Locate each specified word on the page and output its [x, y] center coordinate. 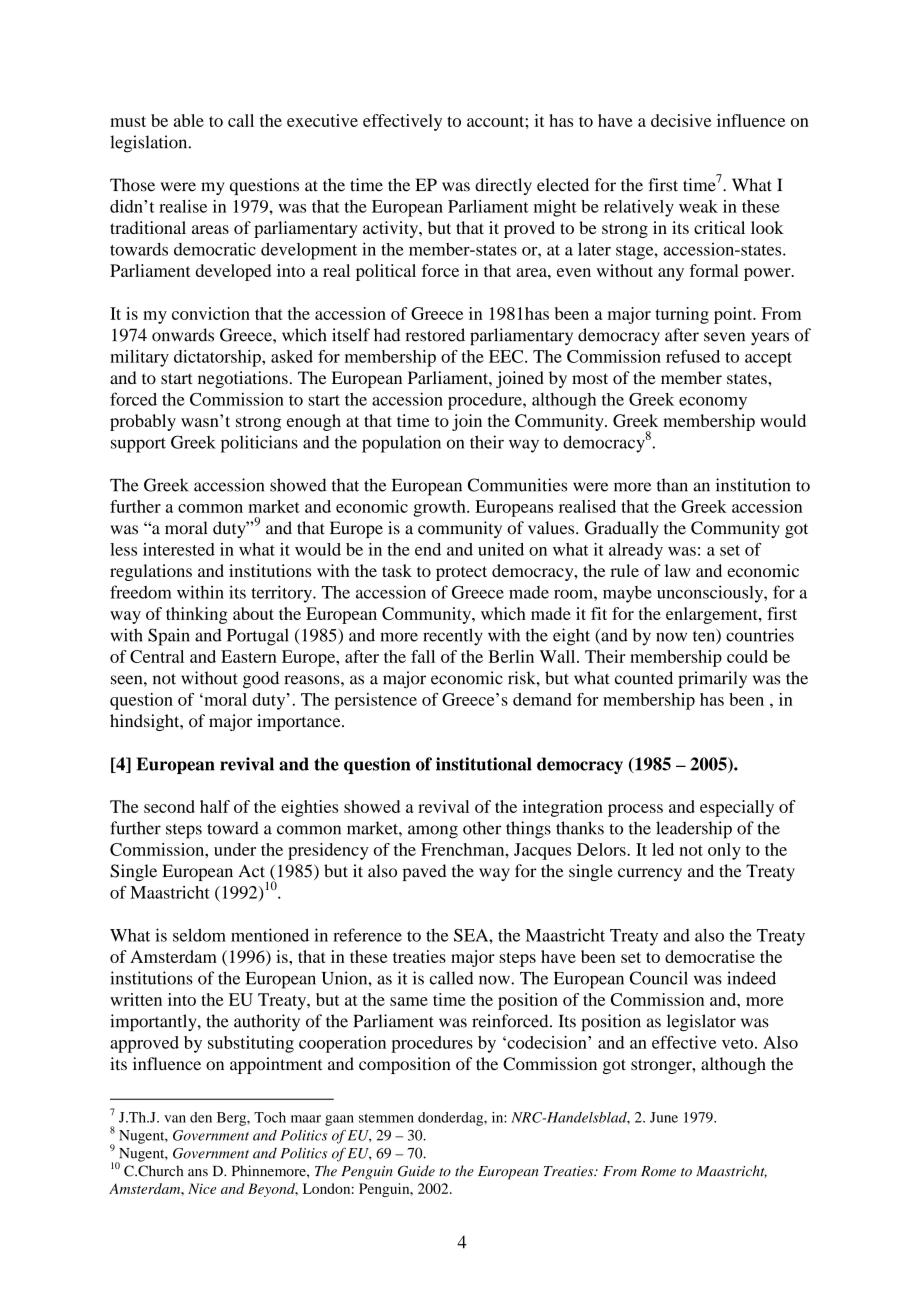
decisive [681, 120]
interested [179, 549]
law [678, 570]
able [189, 120]
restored [435, 335]
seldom [199, 935]
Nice [202, 1188]
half [215, 806]
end [428, 549]
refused [693, 356]
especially [737, 808]
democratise [710, 956]
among [433, 832]
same [409, 1001]
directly [503, 186]
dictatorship [218, 358]
